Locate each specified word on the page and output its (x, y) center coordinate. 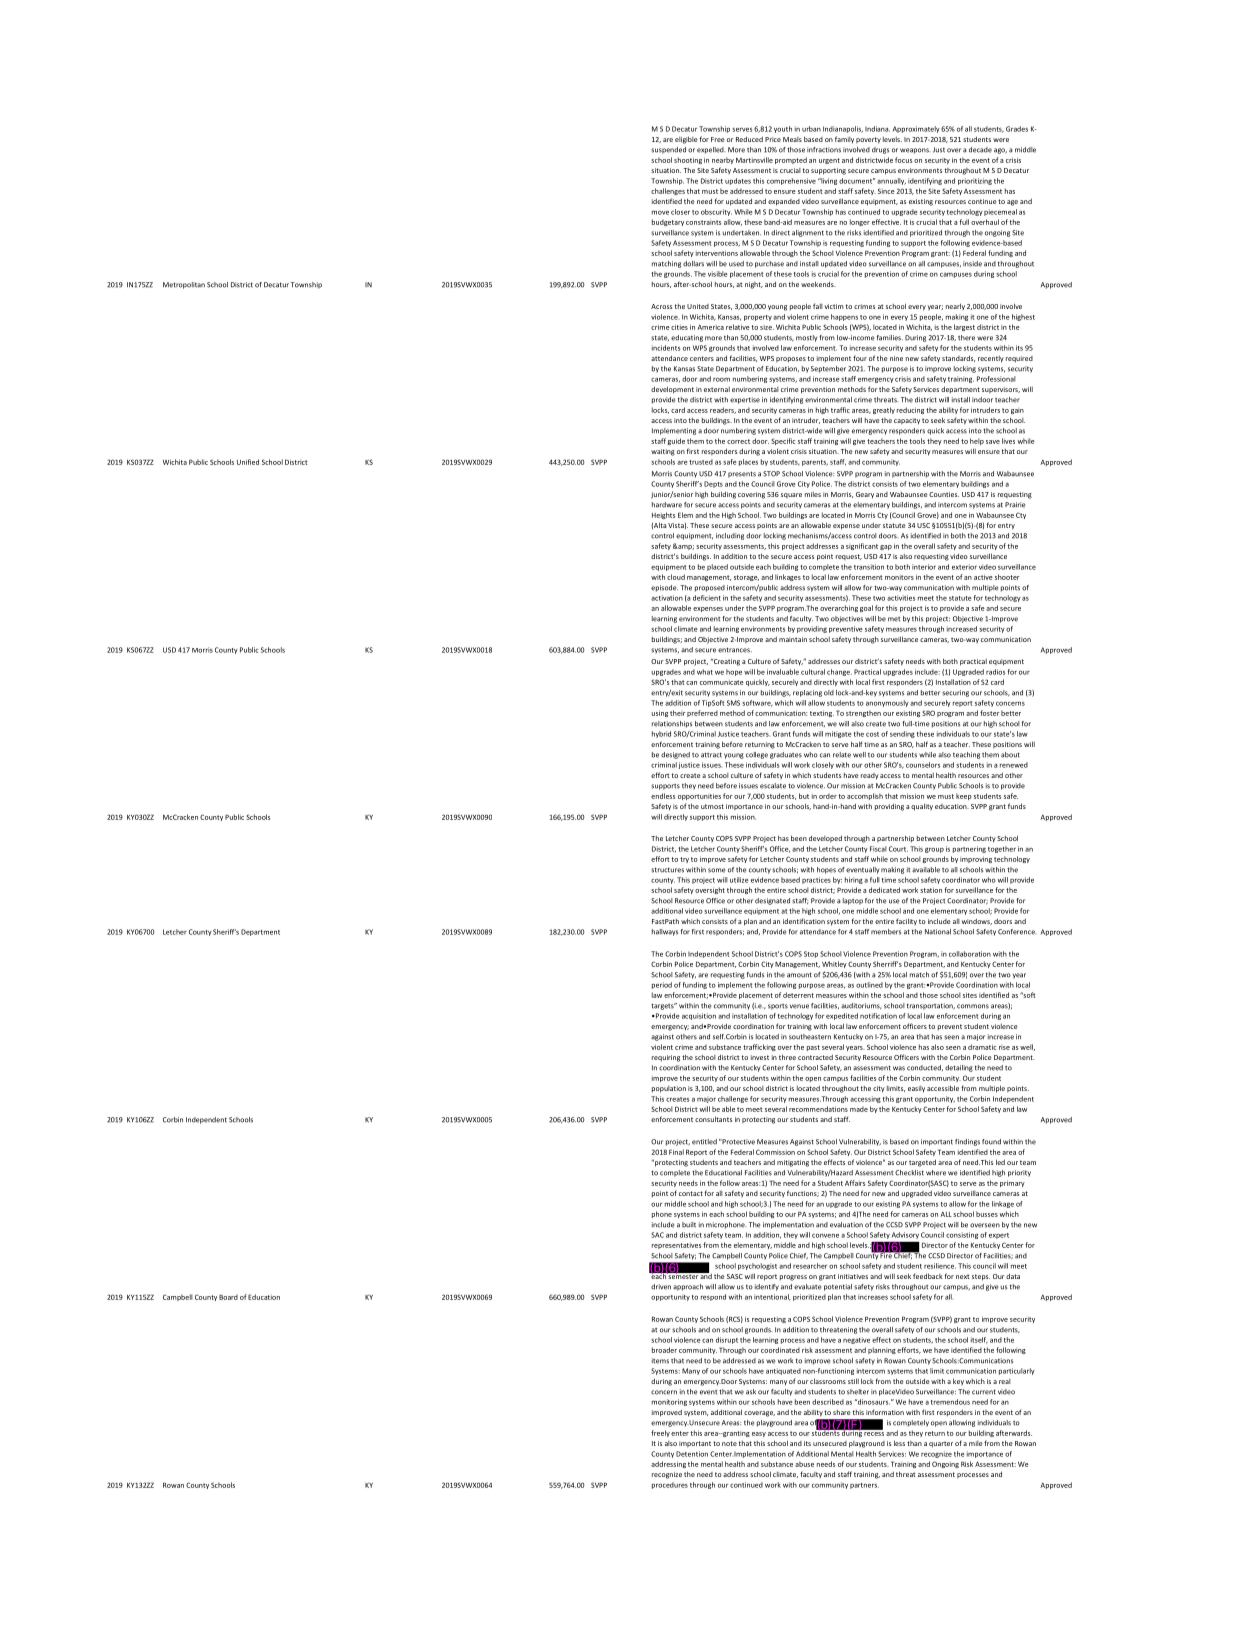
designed (675, 755)
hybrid (661, 734)
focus (903, 160)
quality (922, 807)
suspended (668, 150)
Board (228, 1297)
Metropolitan (184, 285)
